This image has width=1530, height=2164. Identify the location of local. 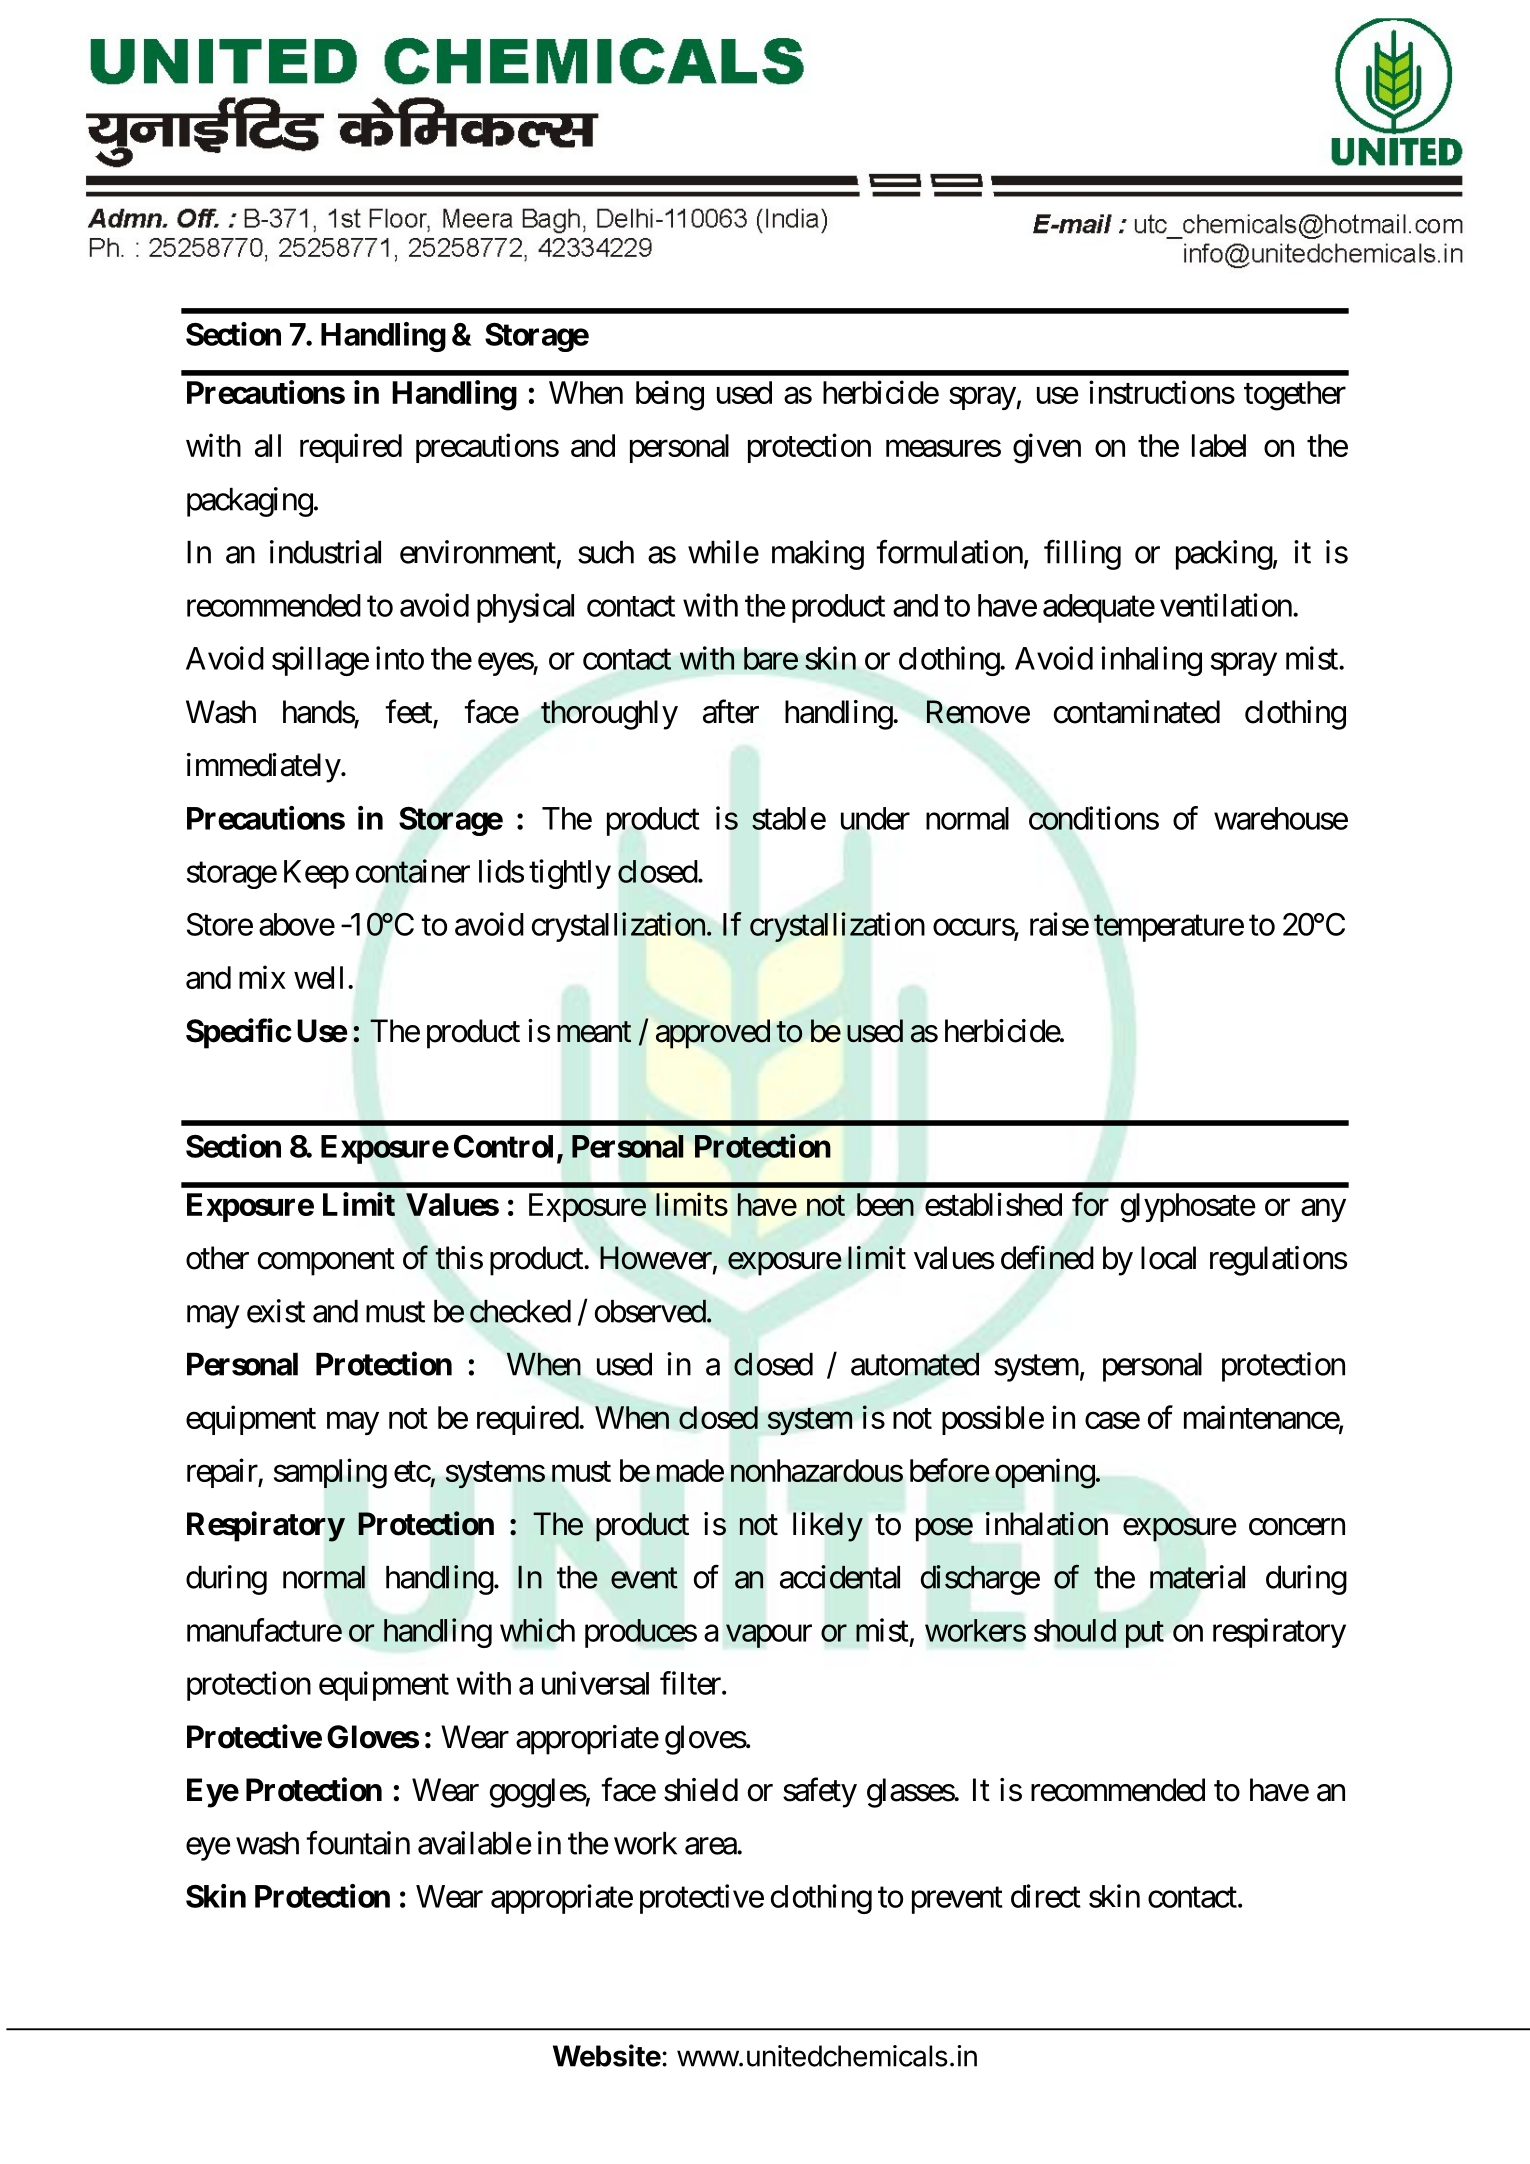
(1168, 1258).
